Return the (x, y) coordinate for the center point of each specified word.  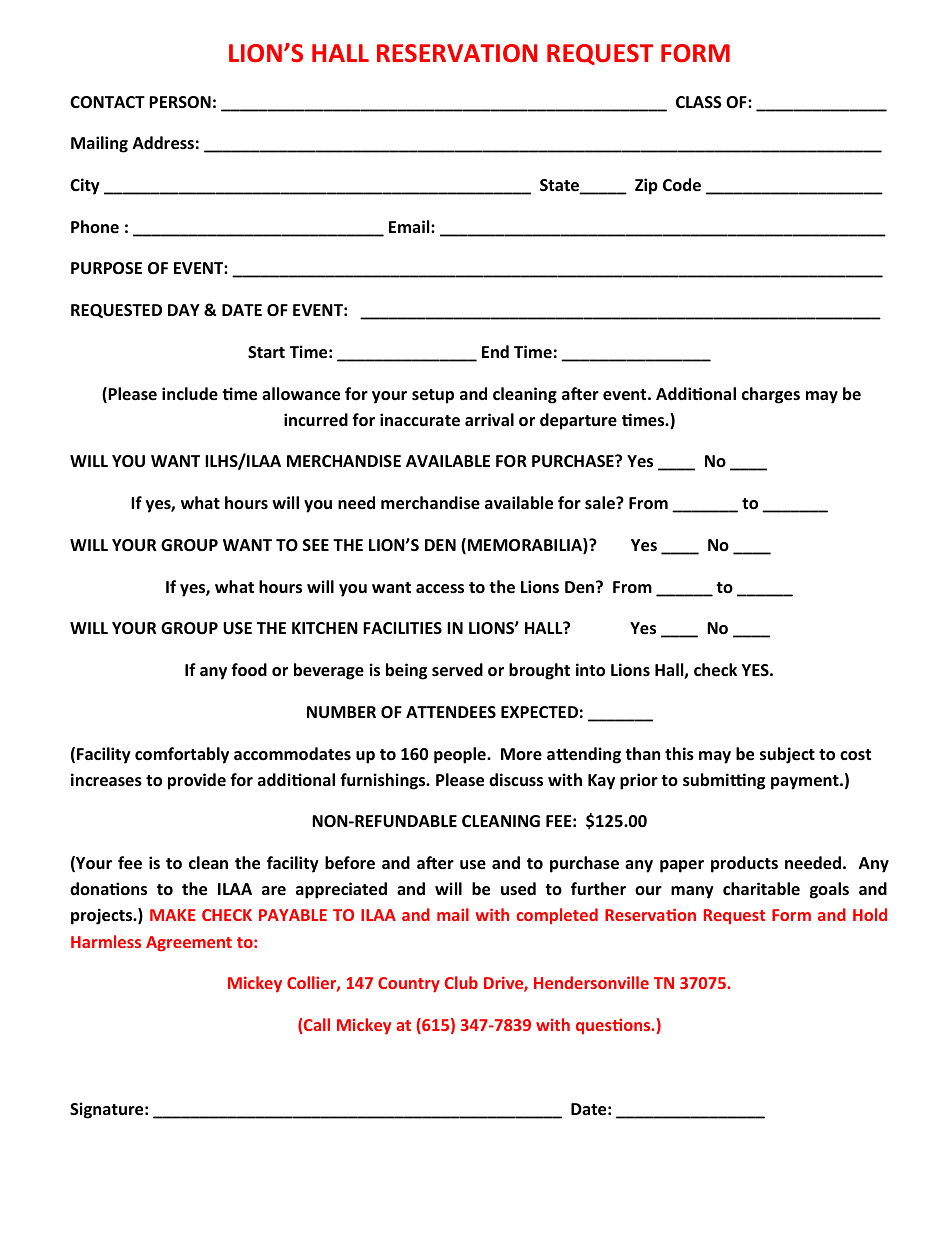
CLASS (699, 102)
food (249, 670)
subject (787, 755)
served (457, 670)
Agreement (189, 944)
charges (771, 395)
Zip (646, 186)
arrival (489, 419)
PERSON (180, 102)
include (190, 394)
